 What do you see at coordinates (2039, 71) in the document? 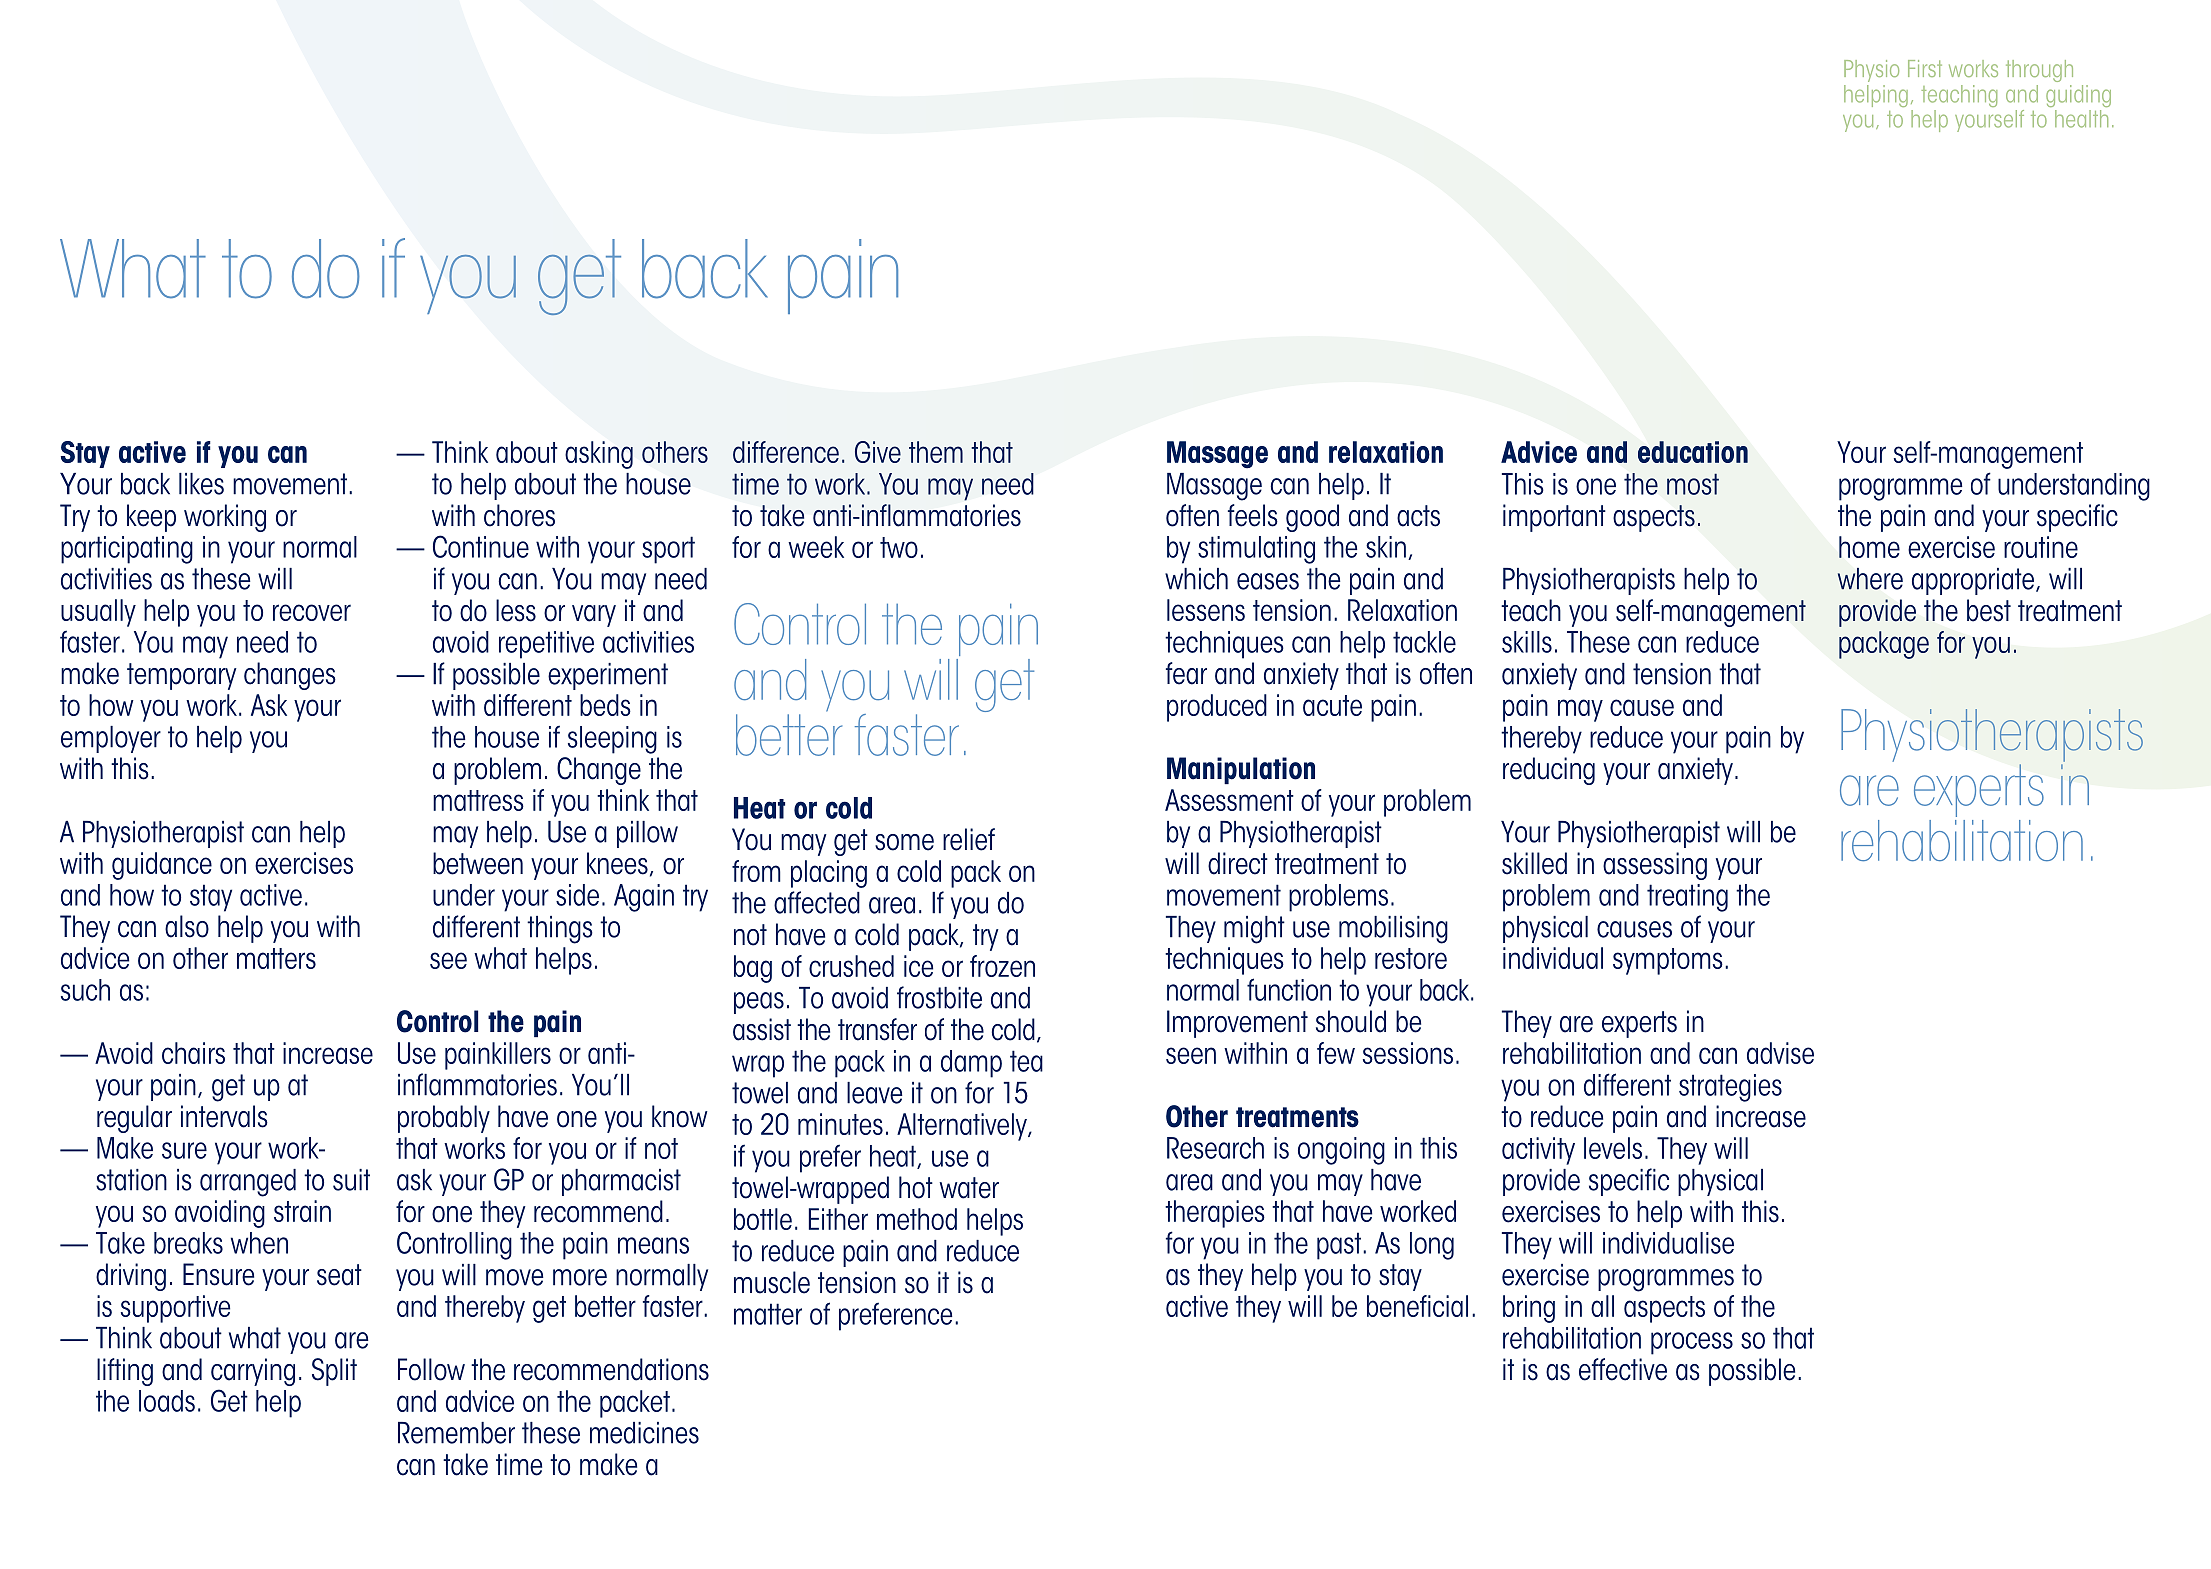
I see `through` at bounding box center [2039, 71].
